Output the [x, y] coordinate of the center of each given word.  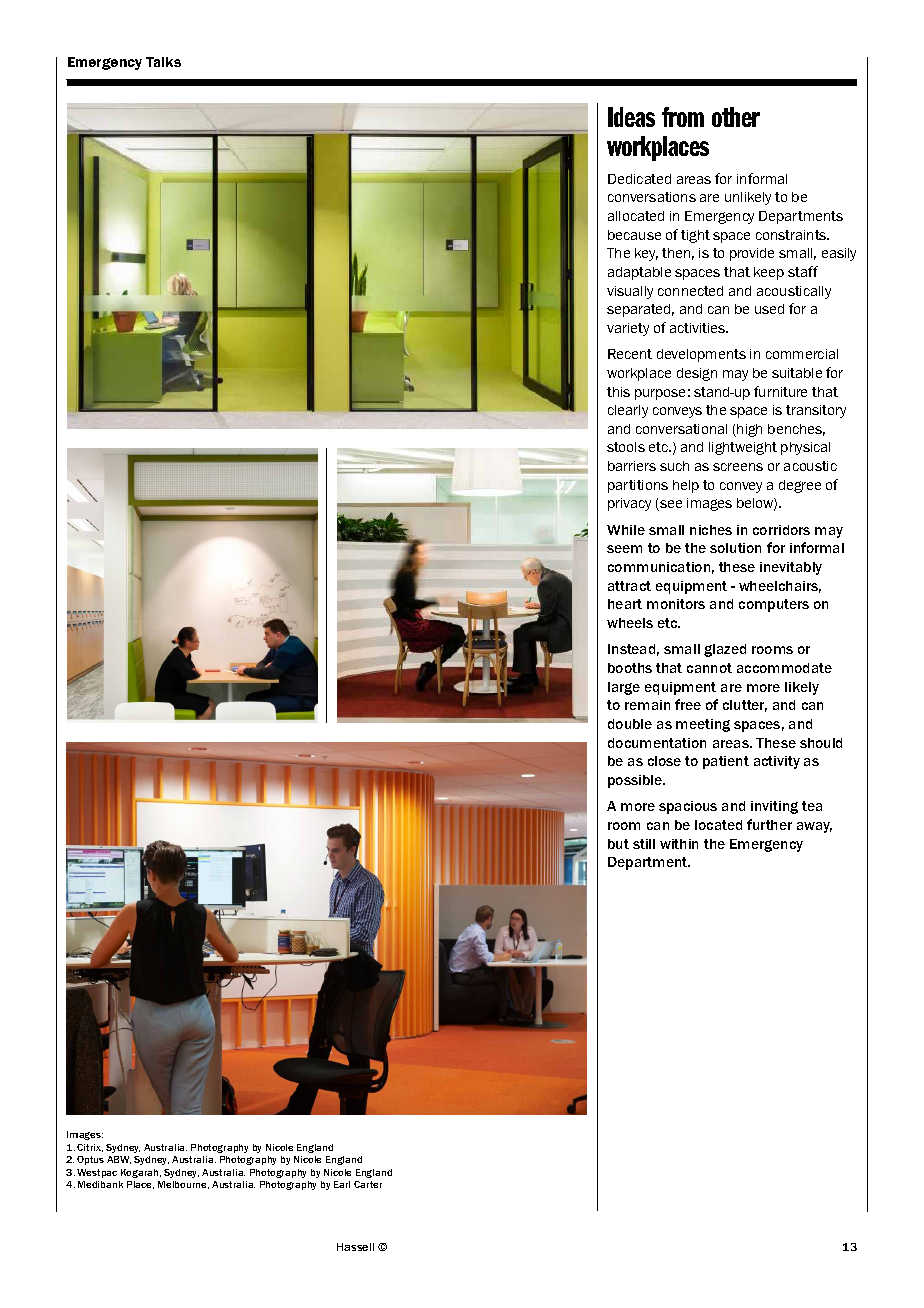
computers [774, 605]
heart [625, 604]
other [736, 117]
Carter [368, 1184]
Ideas [631, 117]
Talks [163, 62]
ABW [119, 1160]
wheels [630, 623]
